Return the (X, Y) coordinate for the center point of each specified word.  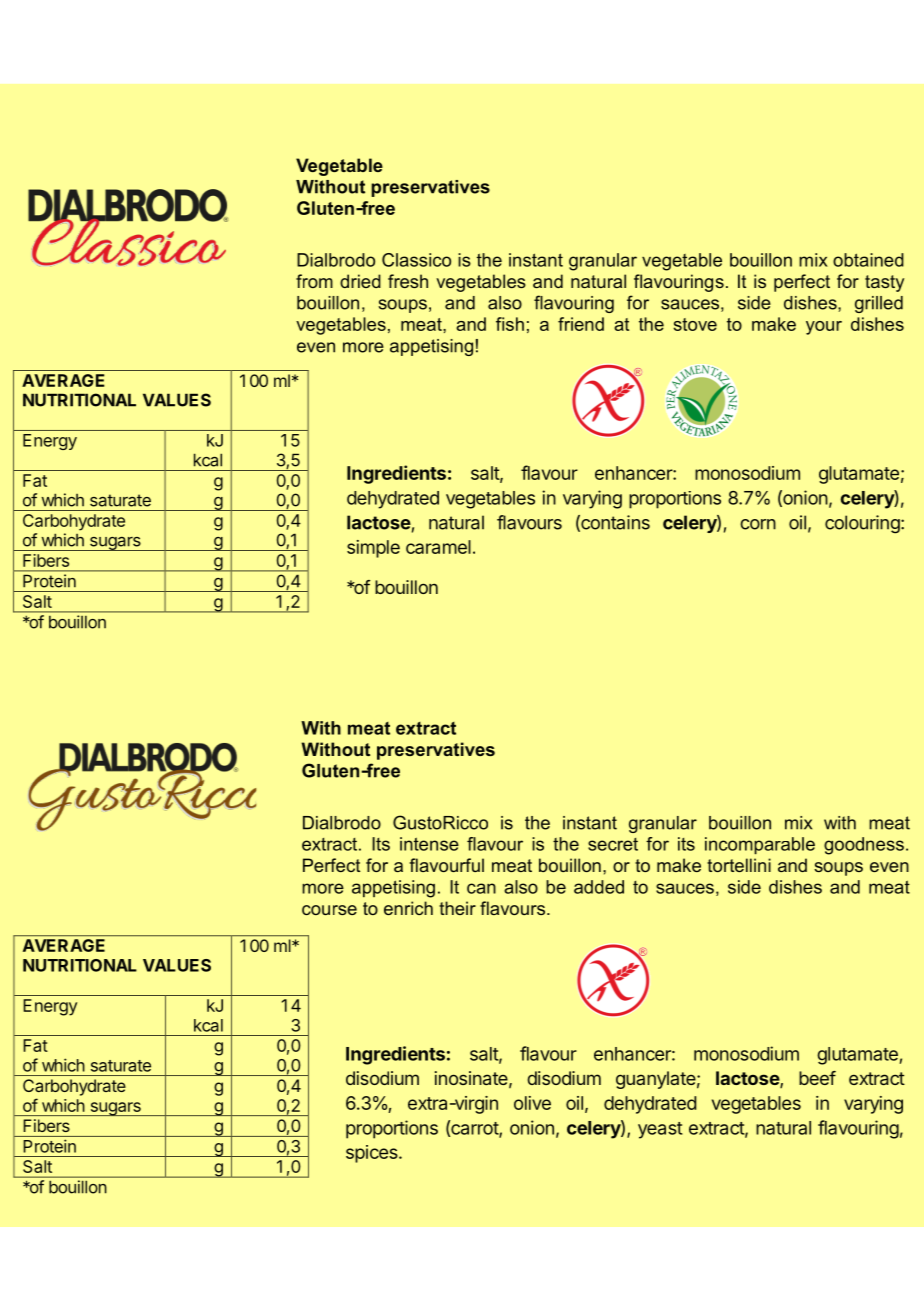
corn (758, 524)
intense (429, 844)
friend (581, 324)
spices (373, 1154)
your (824, 328)
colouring (862, 524)
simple (373, 549)
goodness (864, 846)
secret (613, 844)
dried (360, 281)
